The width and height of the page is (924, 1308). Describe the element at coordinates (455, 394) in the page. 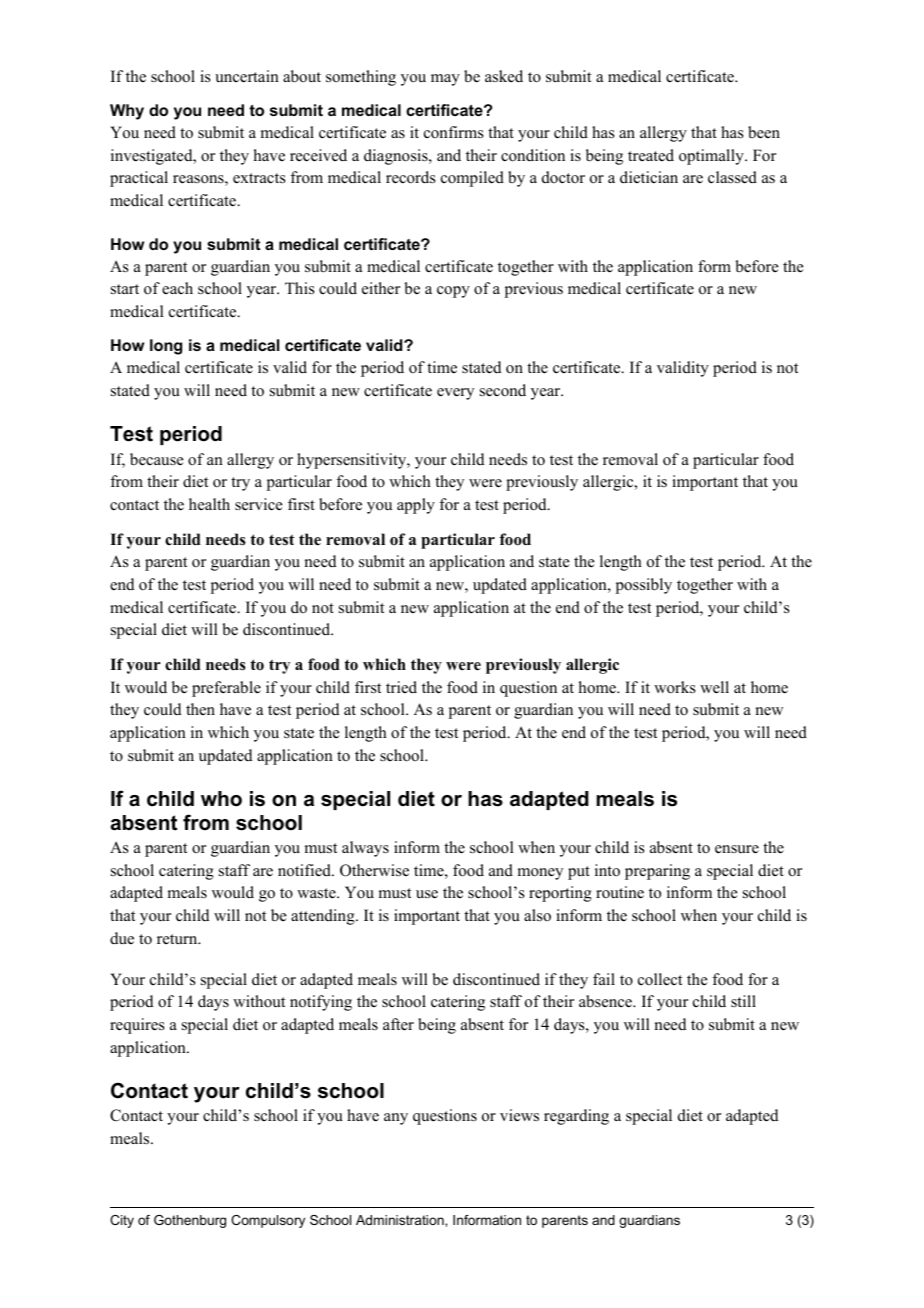

I see `every` at that location.
